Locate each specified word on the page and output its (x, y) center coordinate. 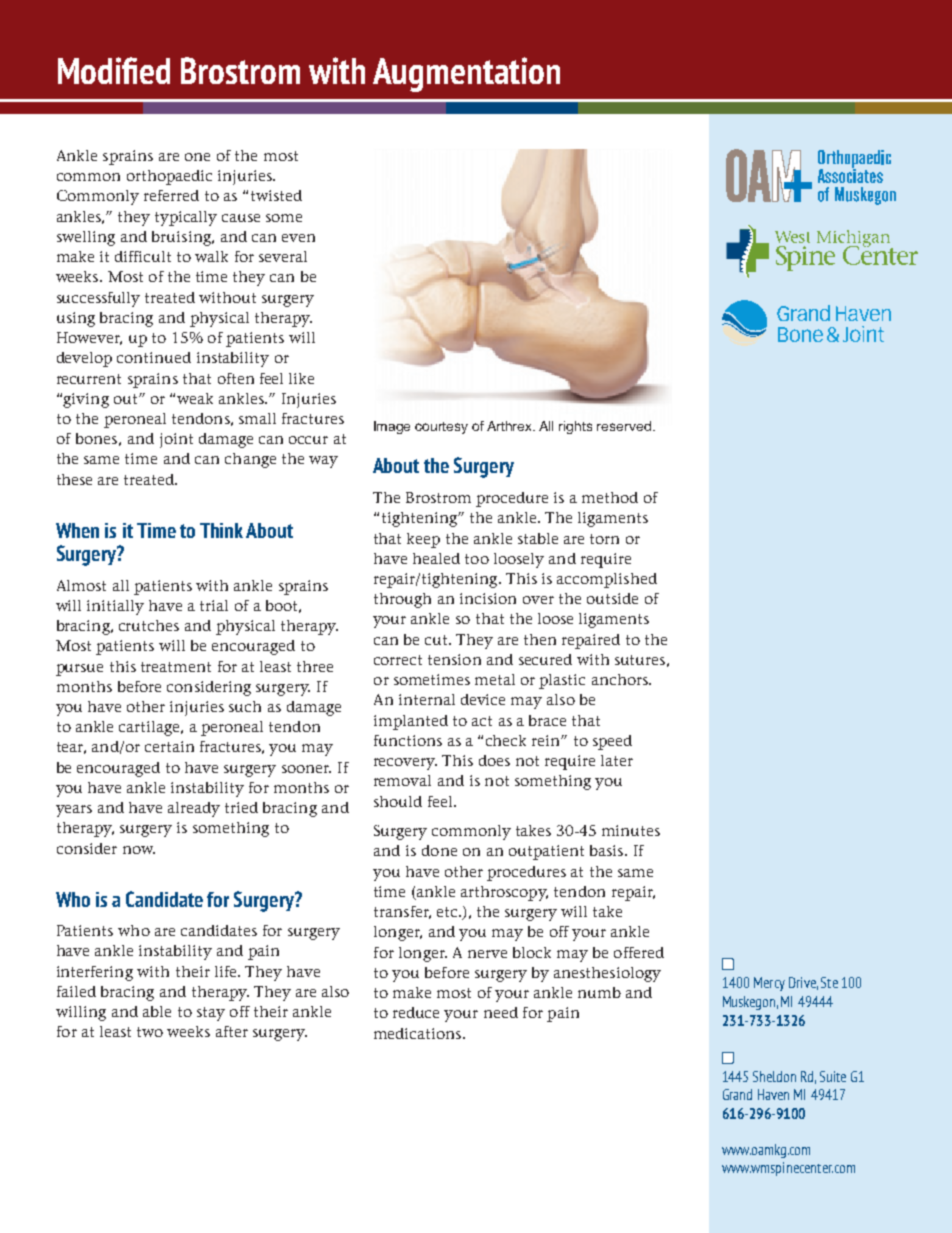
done (439, 850)
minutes (631, 830)
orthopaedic (169, 177)
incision (488, 598)
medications (419, 1033)
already (194, 809)
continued (154, 357)
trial (214, 605)
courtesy (441, 428)
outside (612, 598)
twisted (276, 195)
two (150, 1032)
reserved (624, 426)
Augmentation (466, 74)
